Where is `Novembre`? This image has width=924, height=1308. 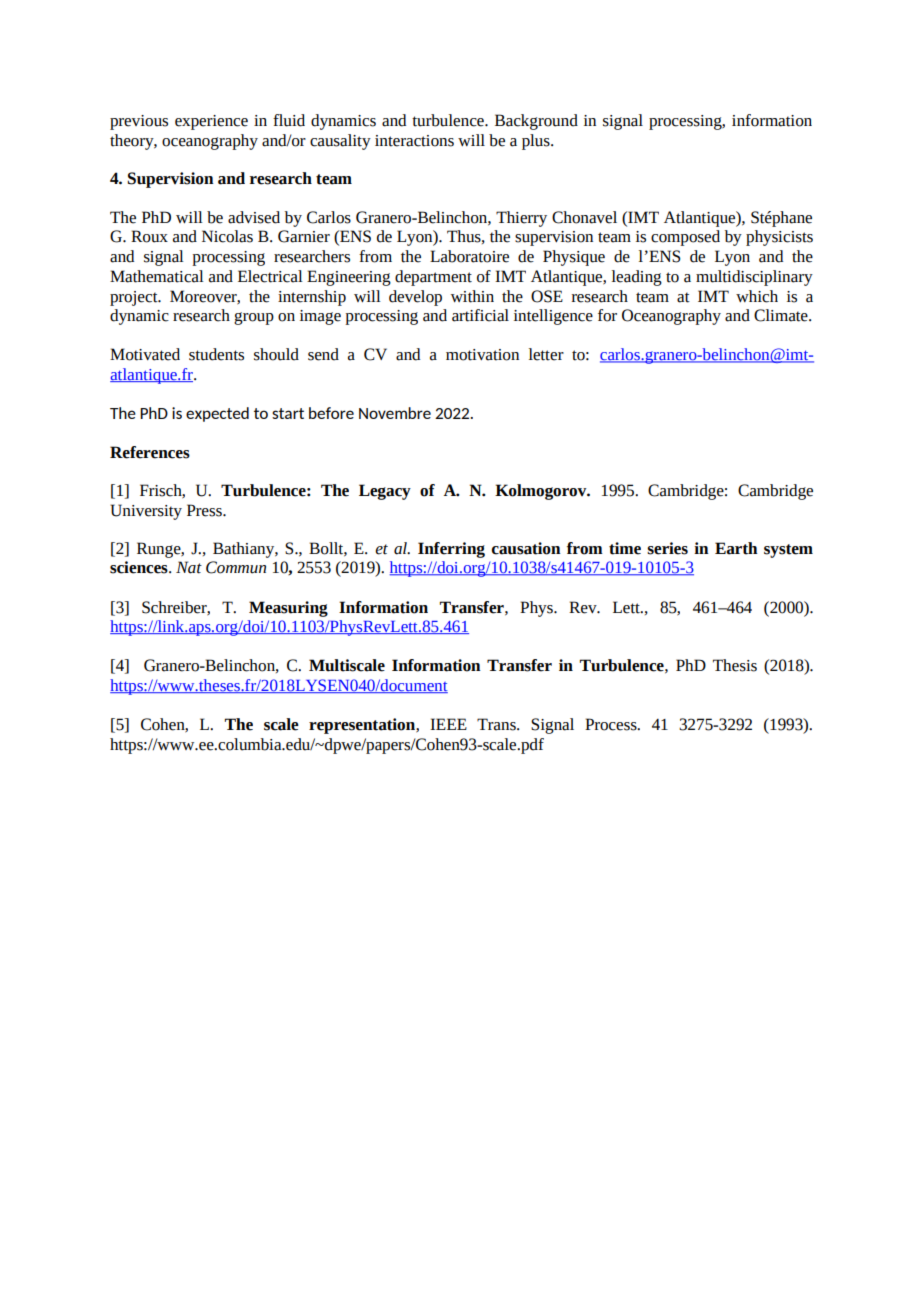 Novembre is located at coordinates (395, 413).
